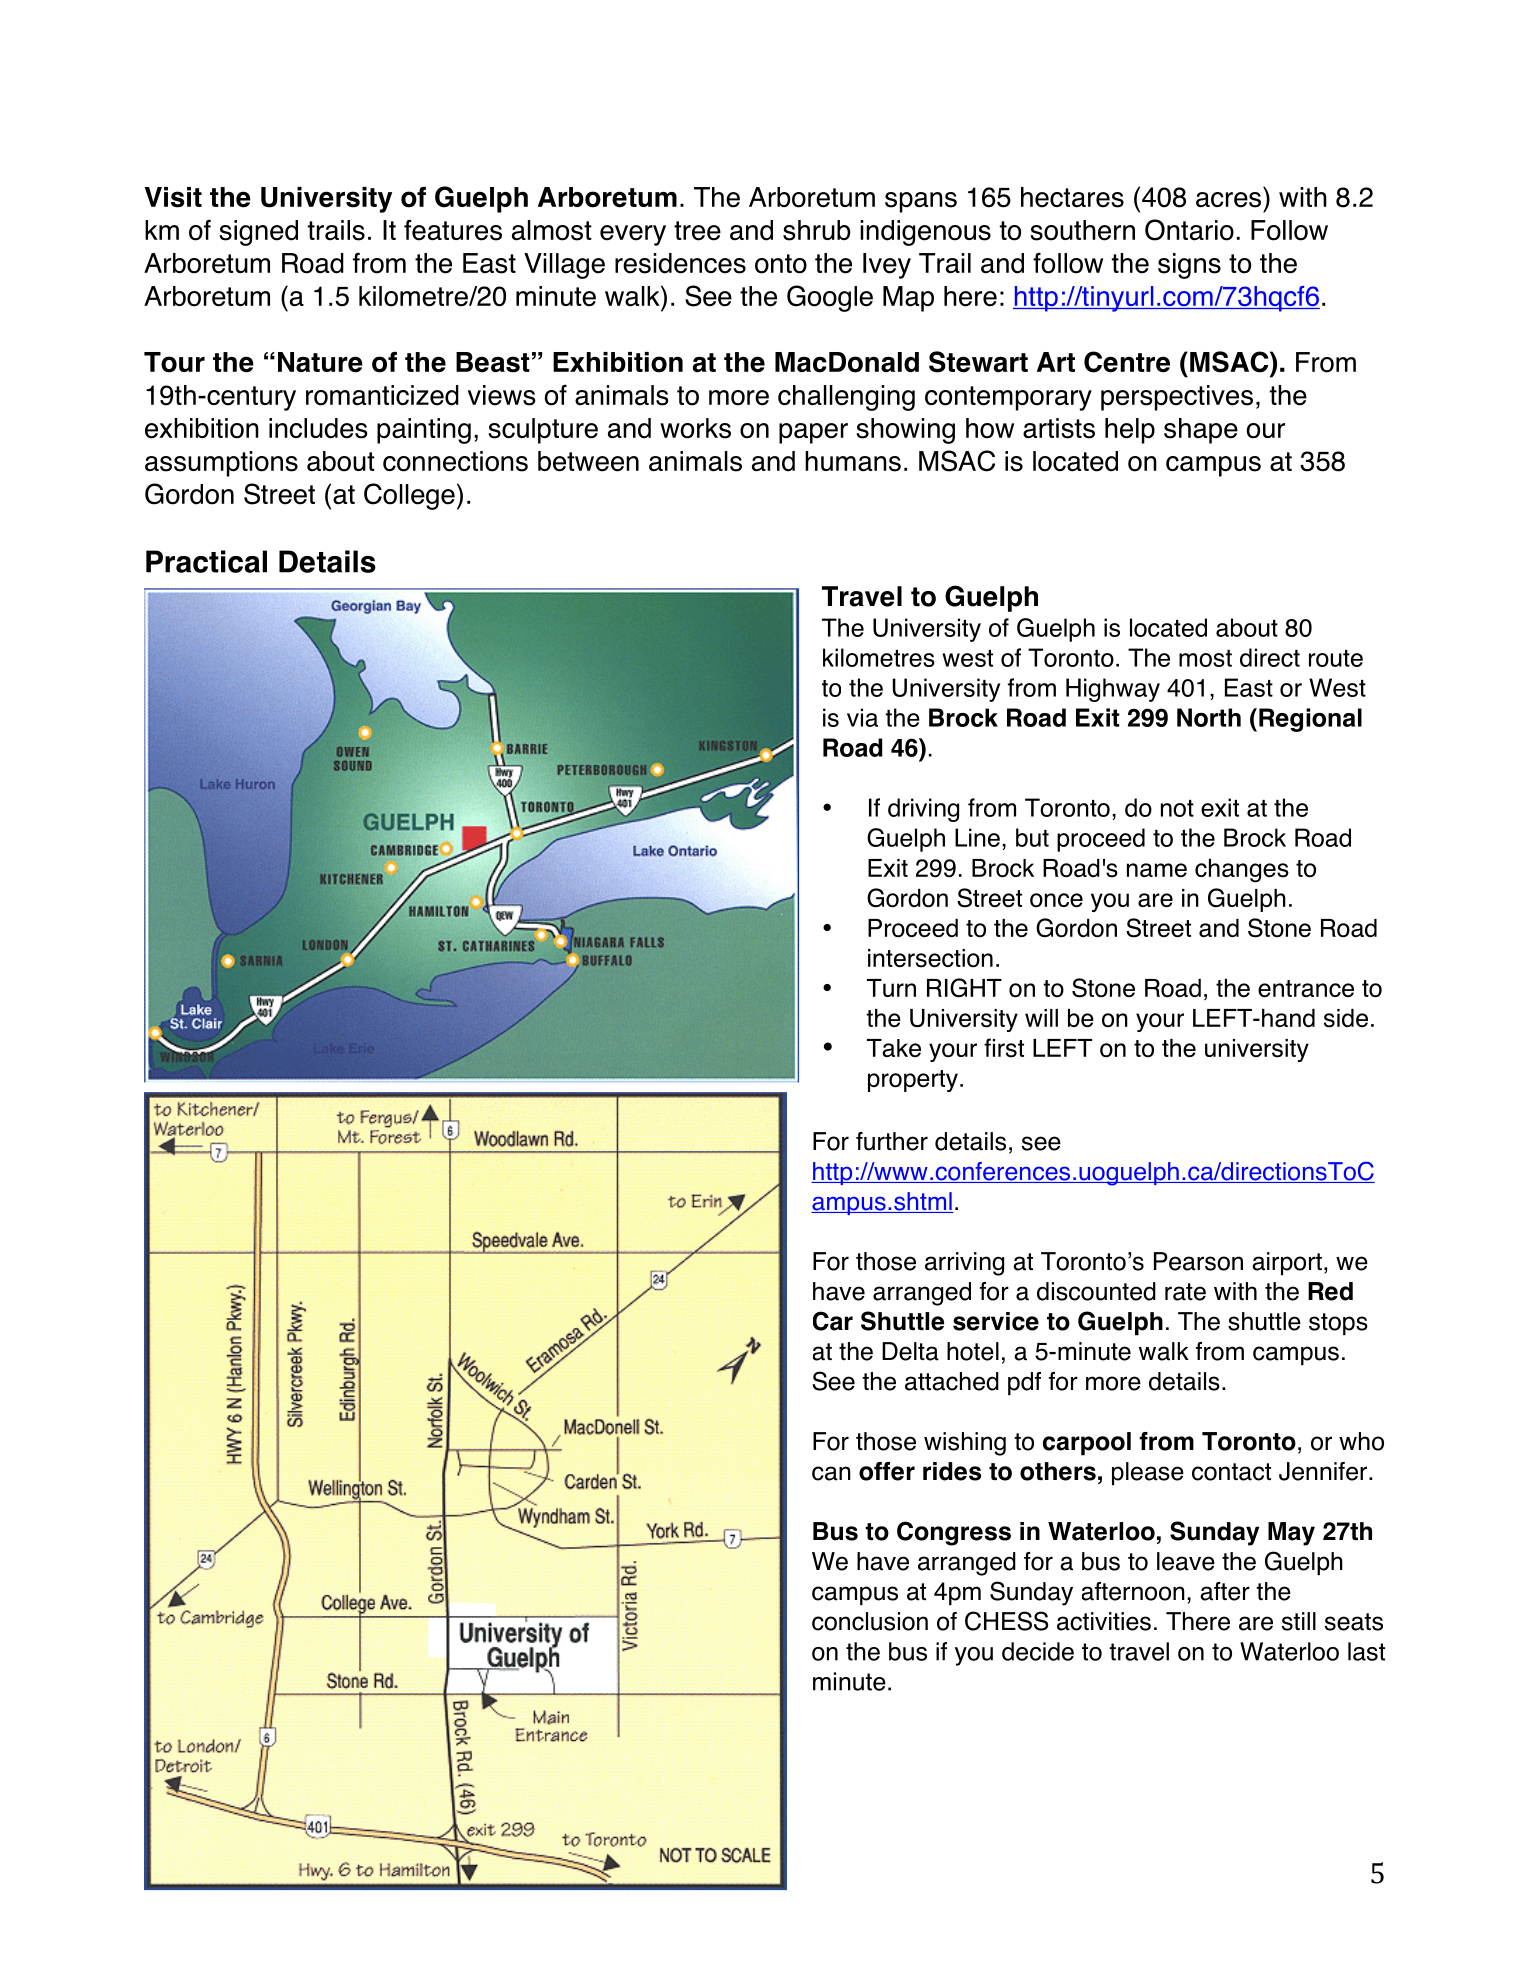  I want to click on Pearson, so click(1198, 1261).
